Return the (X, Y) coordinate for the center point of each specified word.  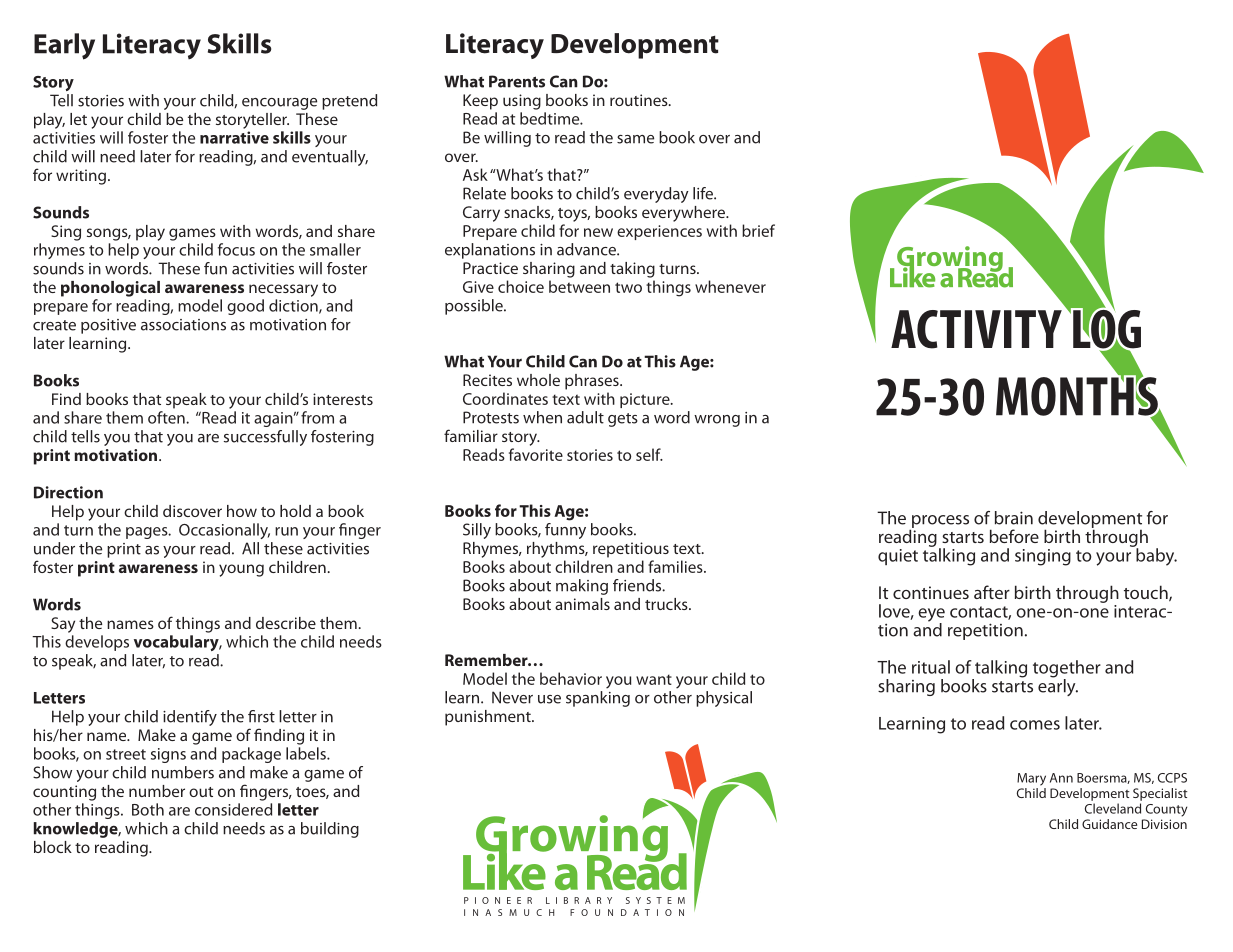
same (635, 139)
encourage (279, 104)
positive (108, 326)
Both (148, 809)
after (992, 592)
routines (640, 100)
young (241, 570)
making (582, 587)
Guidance (1109, 824)
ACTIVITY (976, 329)
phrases (593, 382)
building (330, 830)
